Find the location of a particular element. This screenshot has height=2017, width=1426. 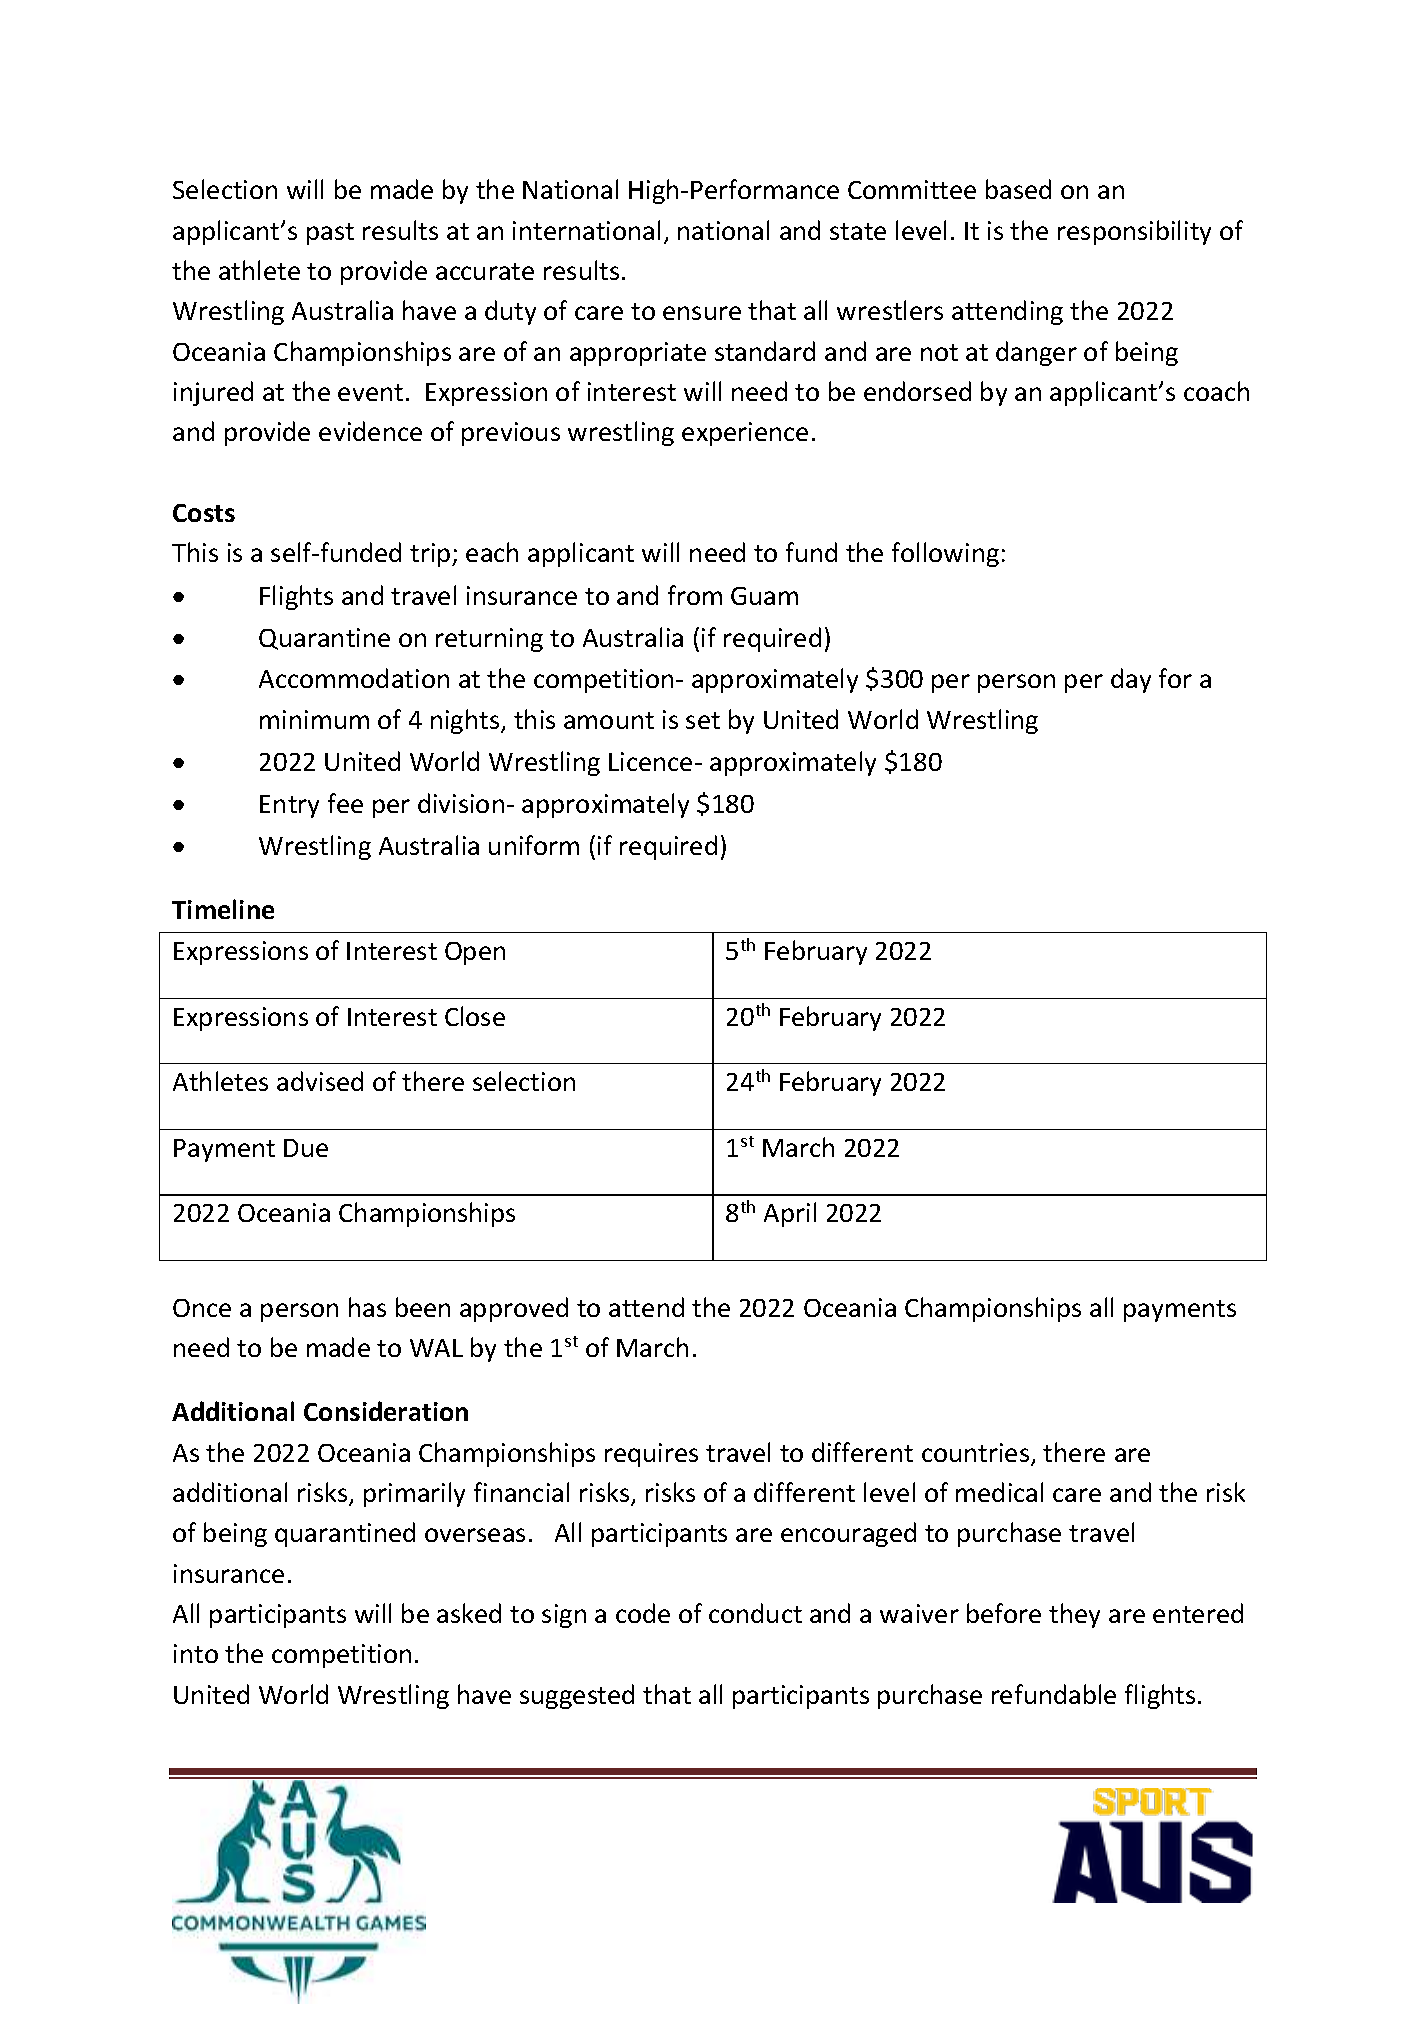

responsibility is located at coordinates (1134, 232).
